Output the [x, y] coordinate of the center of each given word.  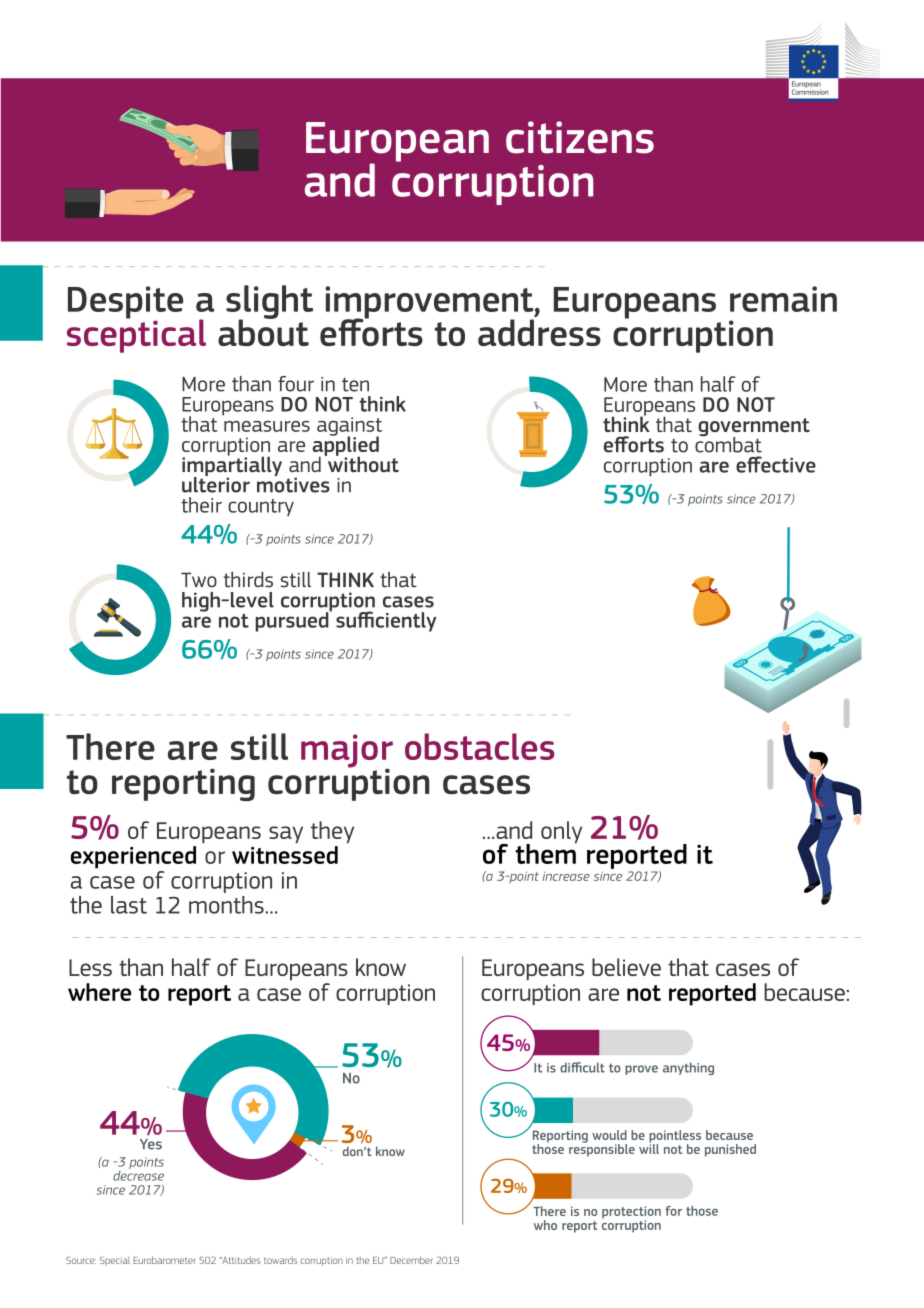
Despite [126, 303]
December [411, 1260]
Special [115, 1261]
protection [631, 1213]
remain [783, 299]
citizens [580, 137]
